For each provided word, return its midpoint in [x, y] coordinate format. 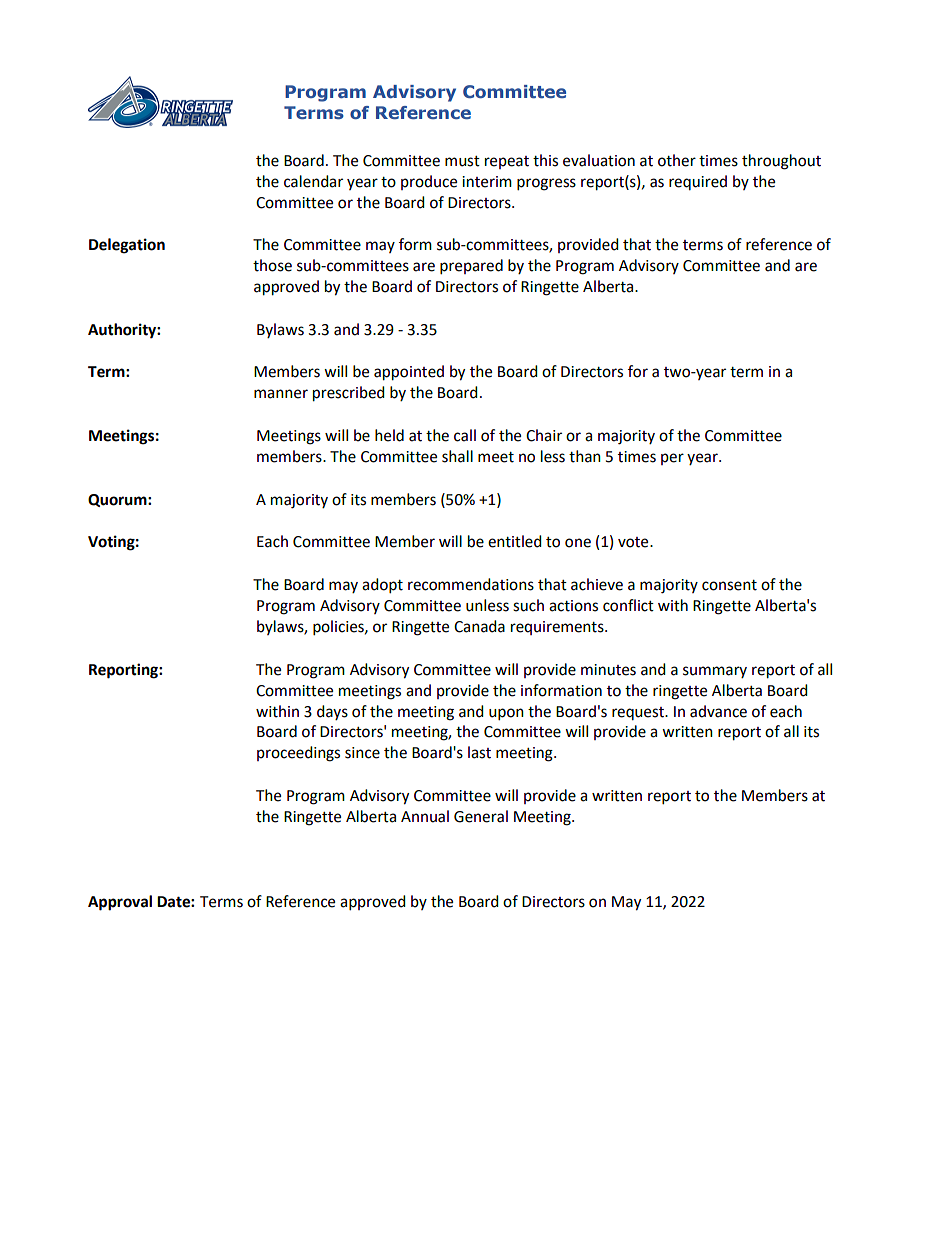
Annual [425, 816]
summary [715, 672]
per [672, 459]
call [465, 435]
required [698, 182]
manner [281, 394]
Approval [120, 903]
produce [429, 182]
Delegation [127, 246]
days [332, 712]
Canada [479, 626]
